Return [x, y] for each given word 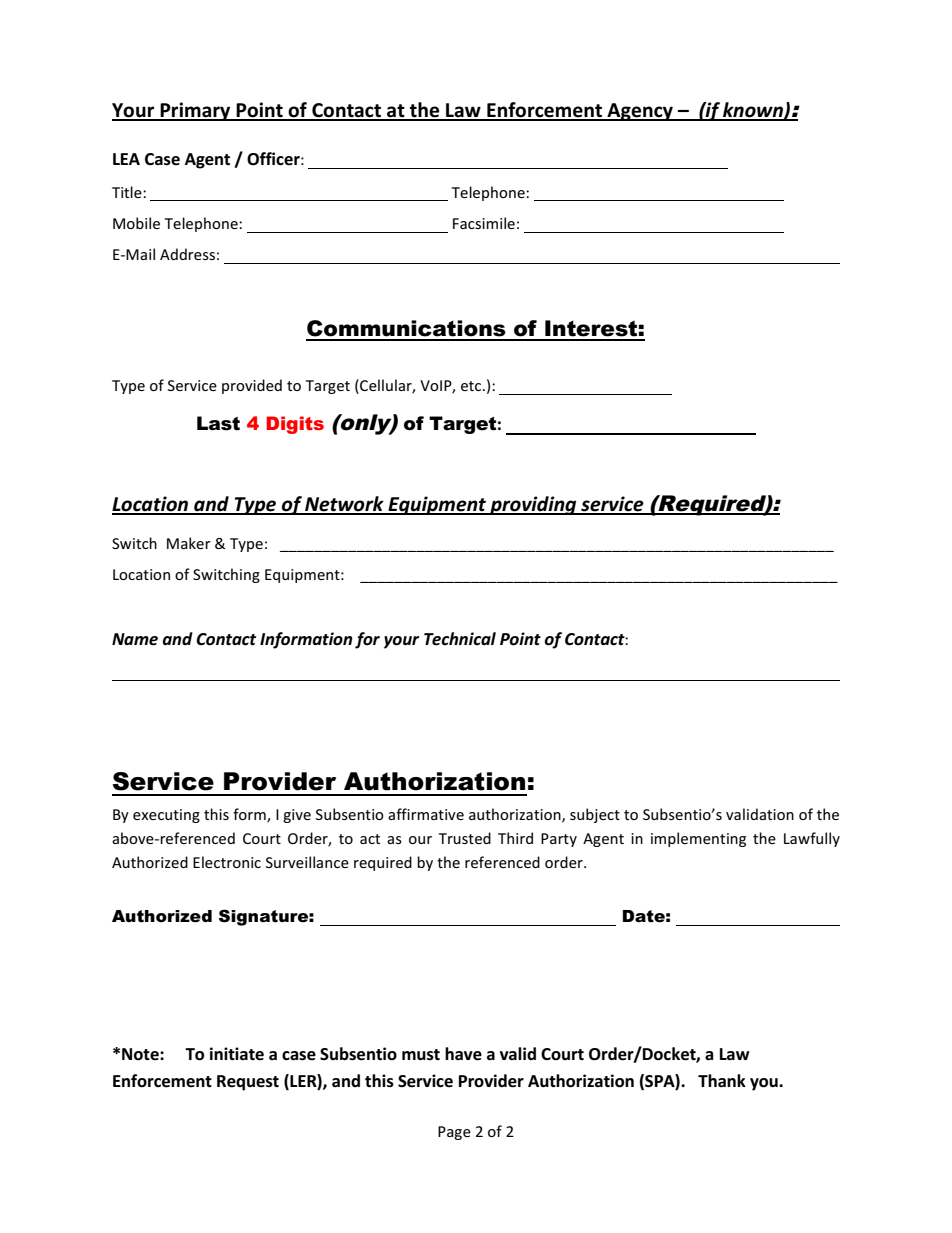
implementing [698, 839]
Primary [195, 111]
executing [166, 816]
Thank [722, 1080]
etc [472, 386]
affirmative [426, 814]
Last [218, 423]
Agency [640, 112]
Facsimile [484, 223]
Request [248, 1083]
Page [454, 1133]
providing [533, 505]
